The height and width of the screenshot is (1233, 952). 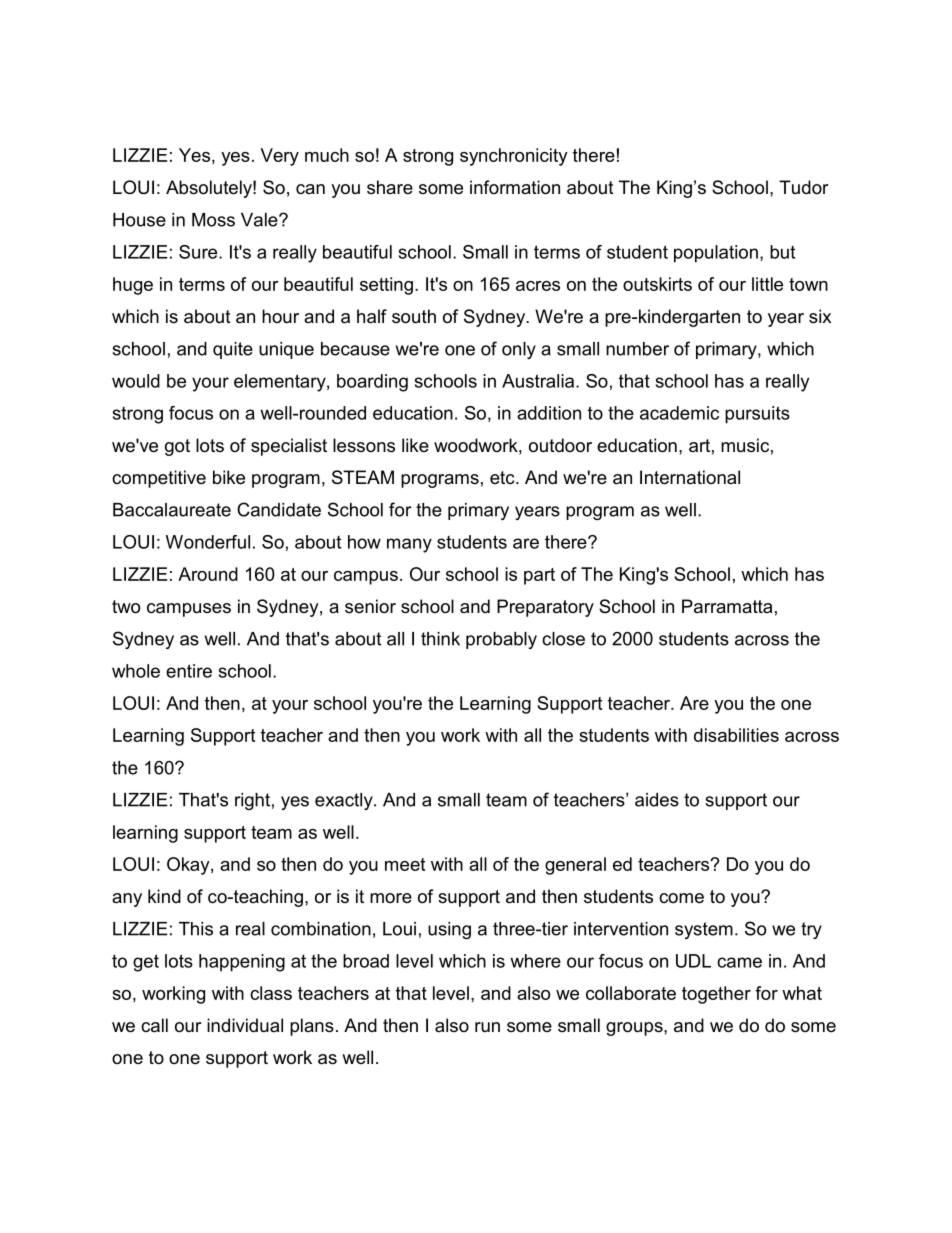 What do you see at coordinates (501, 640) in the screenshot?
I see `probably` at bounding box center [501, 640].
